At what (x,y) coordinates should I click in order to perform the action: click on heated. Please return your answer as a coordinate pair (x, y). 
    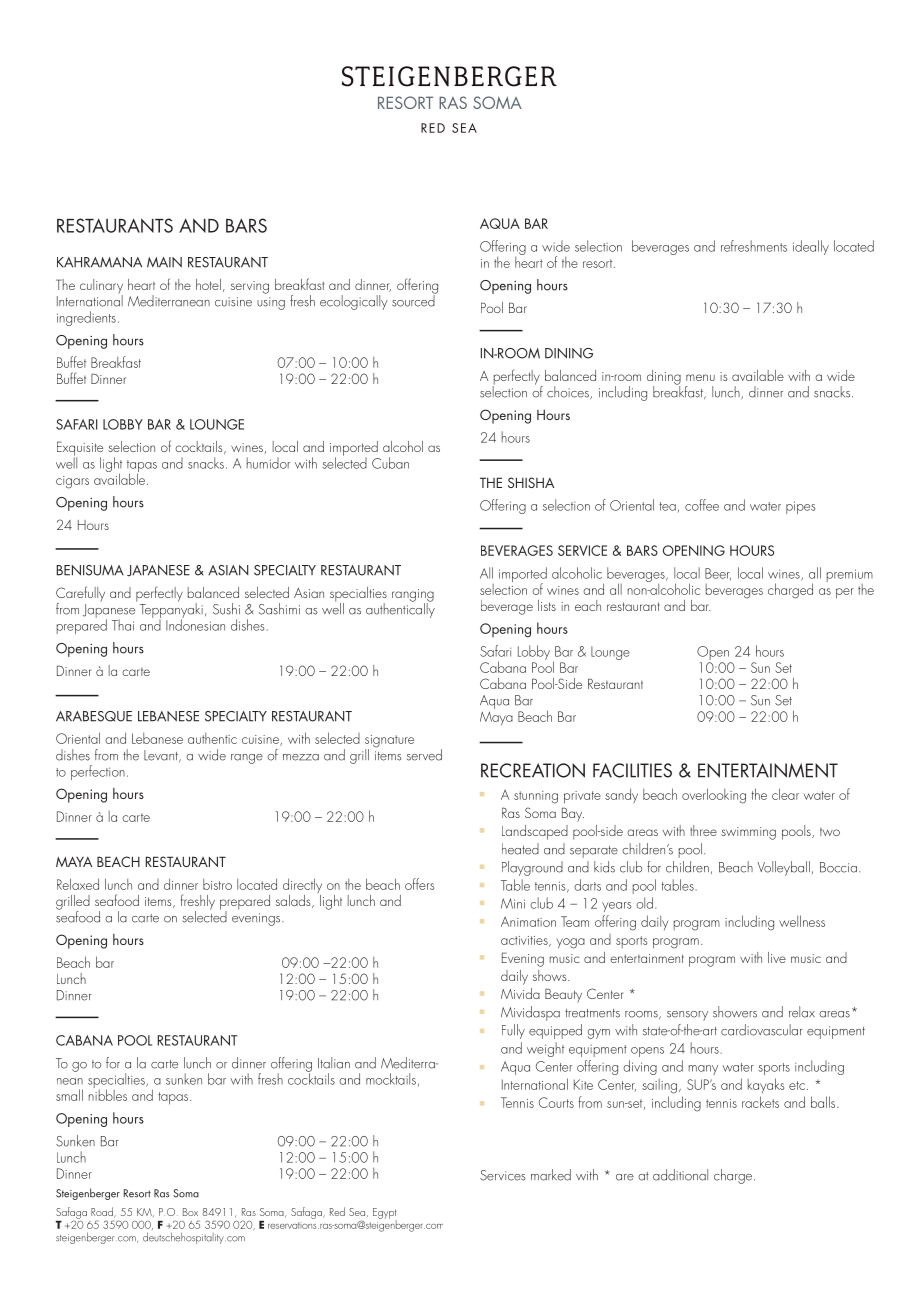
    Looking at the image, I should click on (520, 849).
